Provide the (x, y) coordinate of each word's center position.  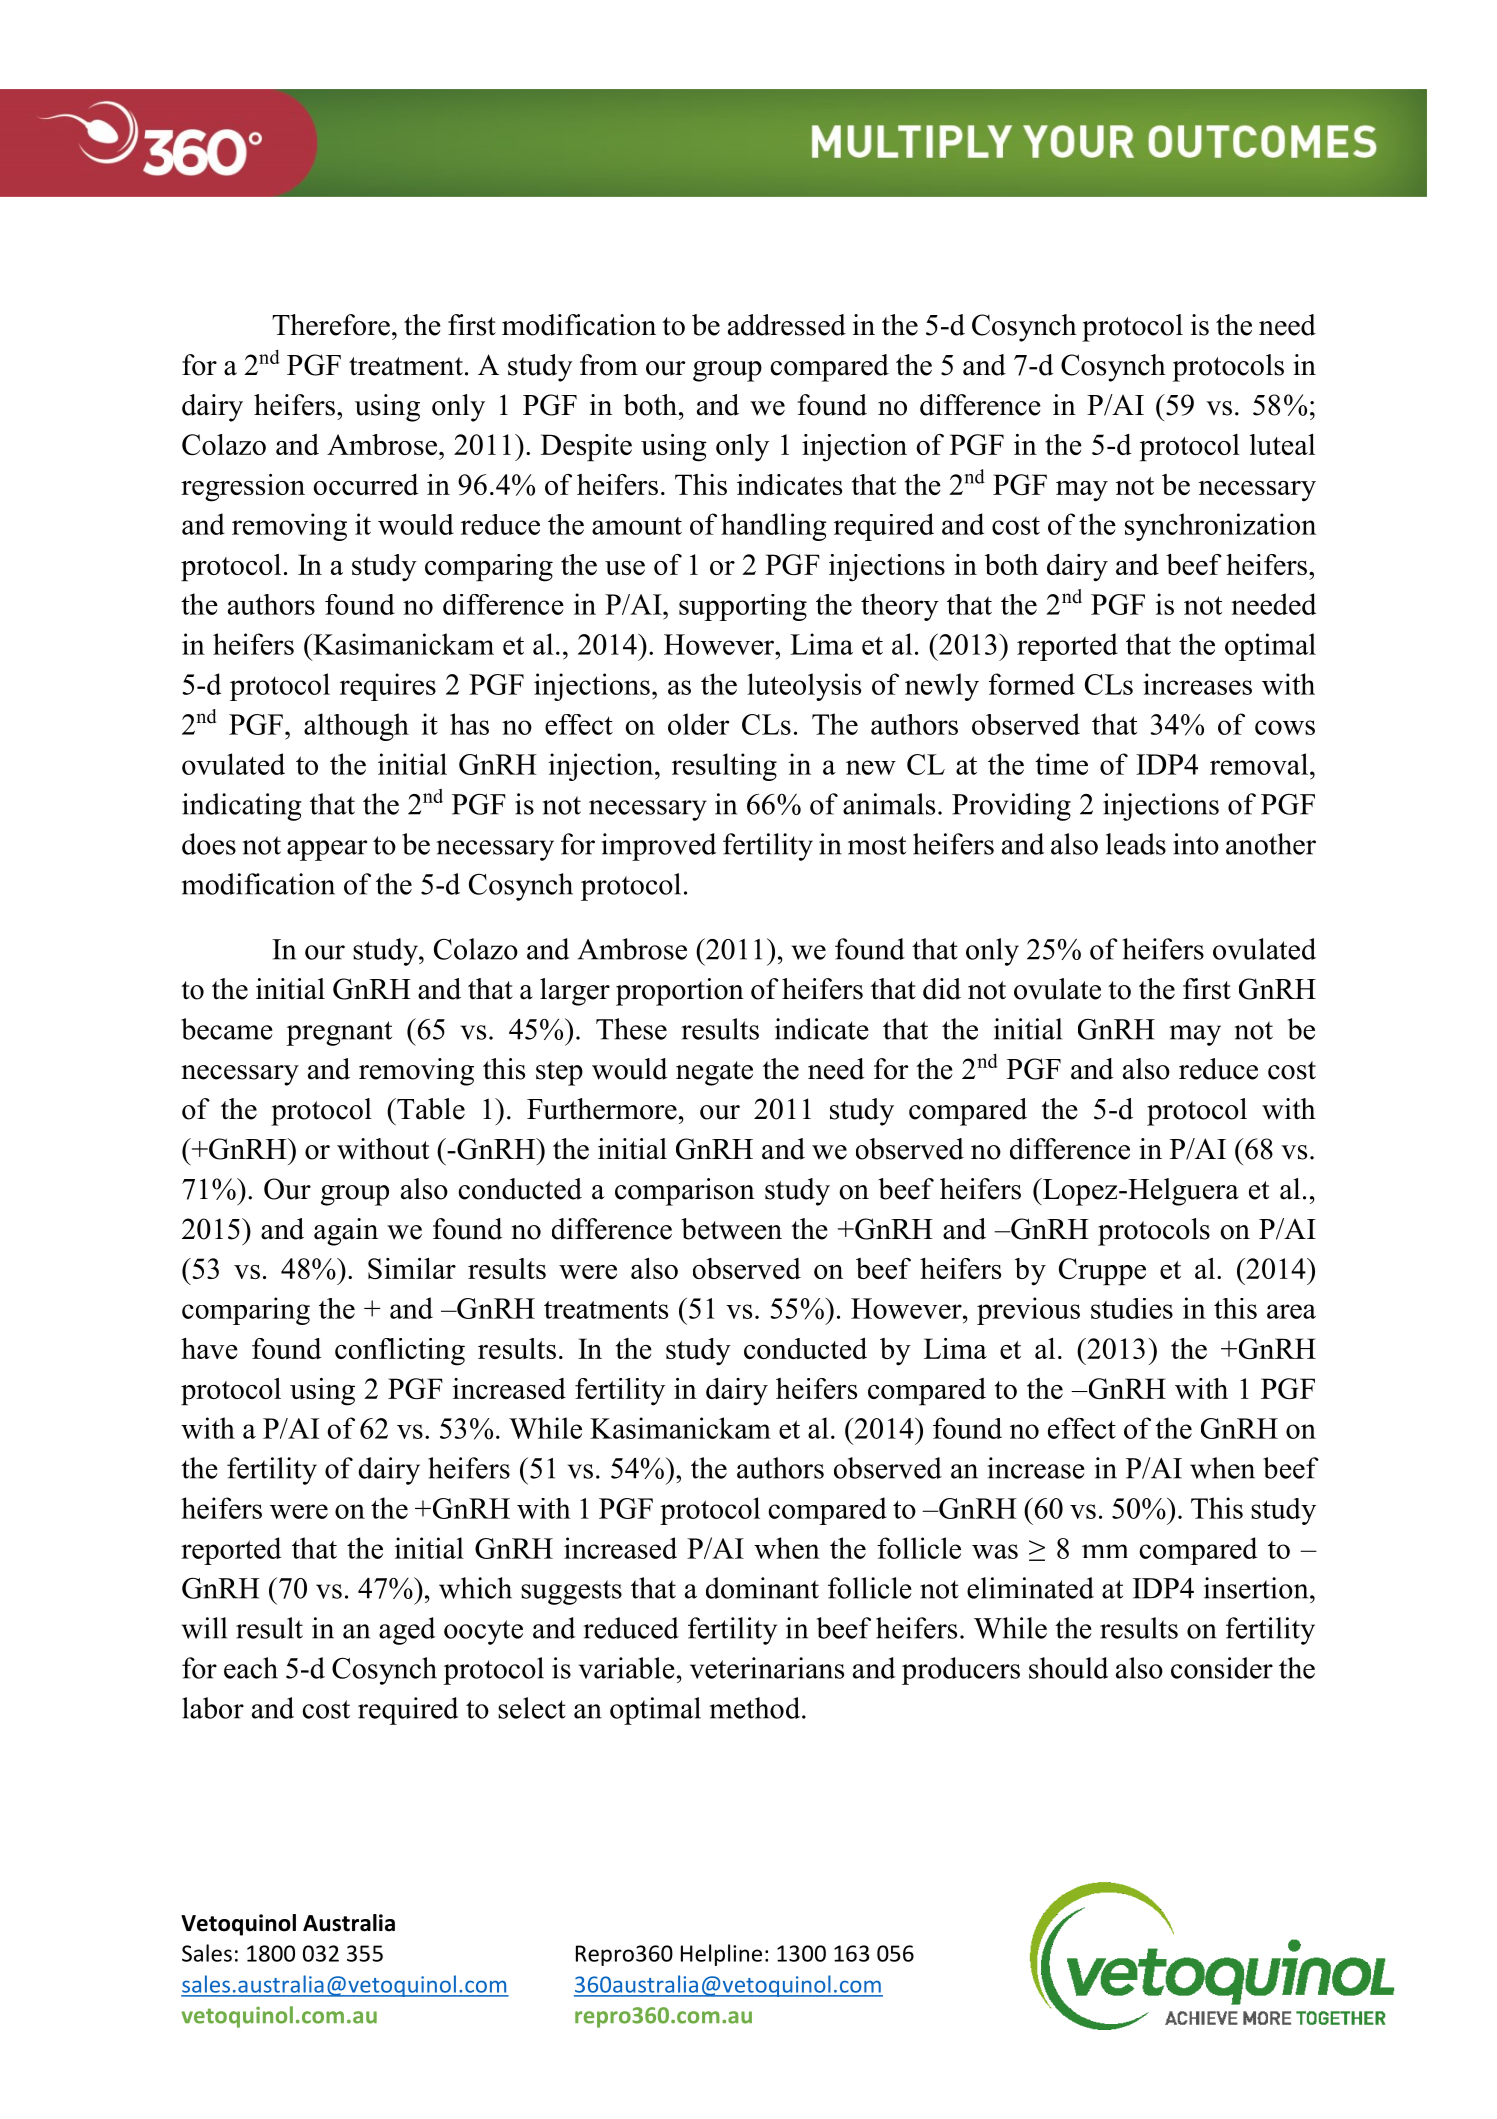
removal (1259, 764)
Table (430, 1109)
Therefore (331, 325)
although (356, 727)
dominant (762, 1588)
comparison (685, 1192)
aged (407, 1631)
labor (213, 1708)
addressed (787, 325)
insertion (1257, 1588)
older (698, 724)
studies (1132, 1308)
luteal (1282, 444)
